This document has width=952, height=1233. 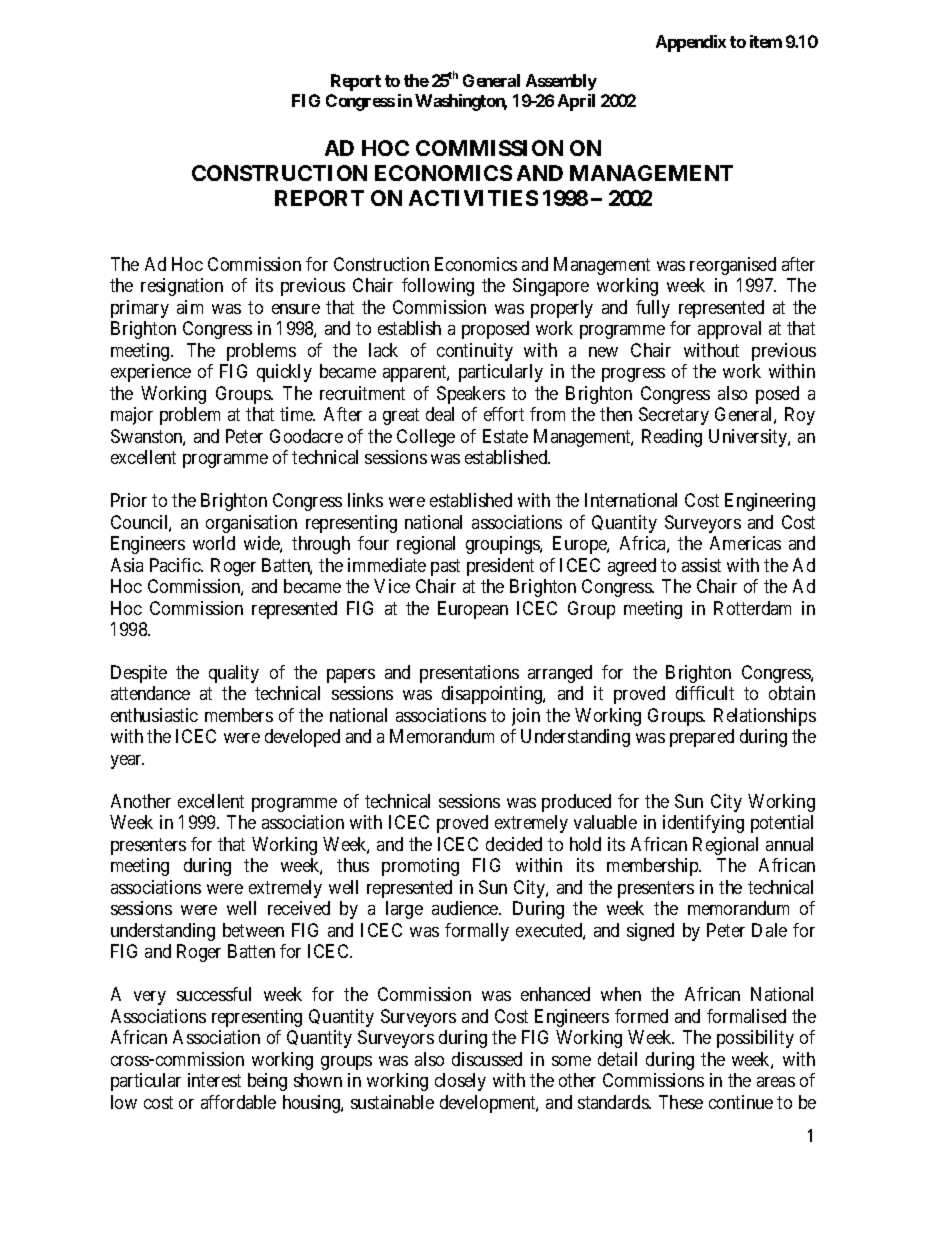 What do you see at coordinates (426, 438) in the document?
I see `College` at bounding box center [426, 438].
